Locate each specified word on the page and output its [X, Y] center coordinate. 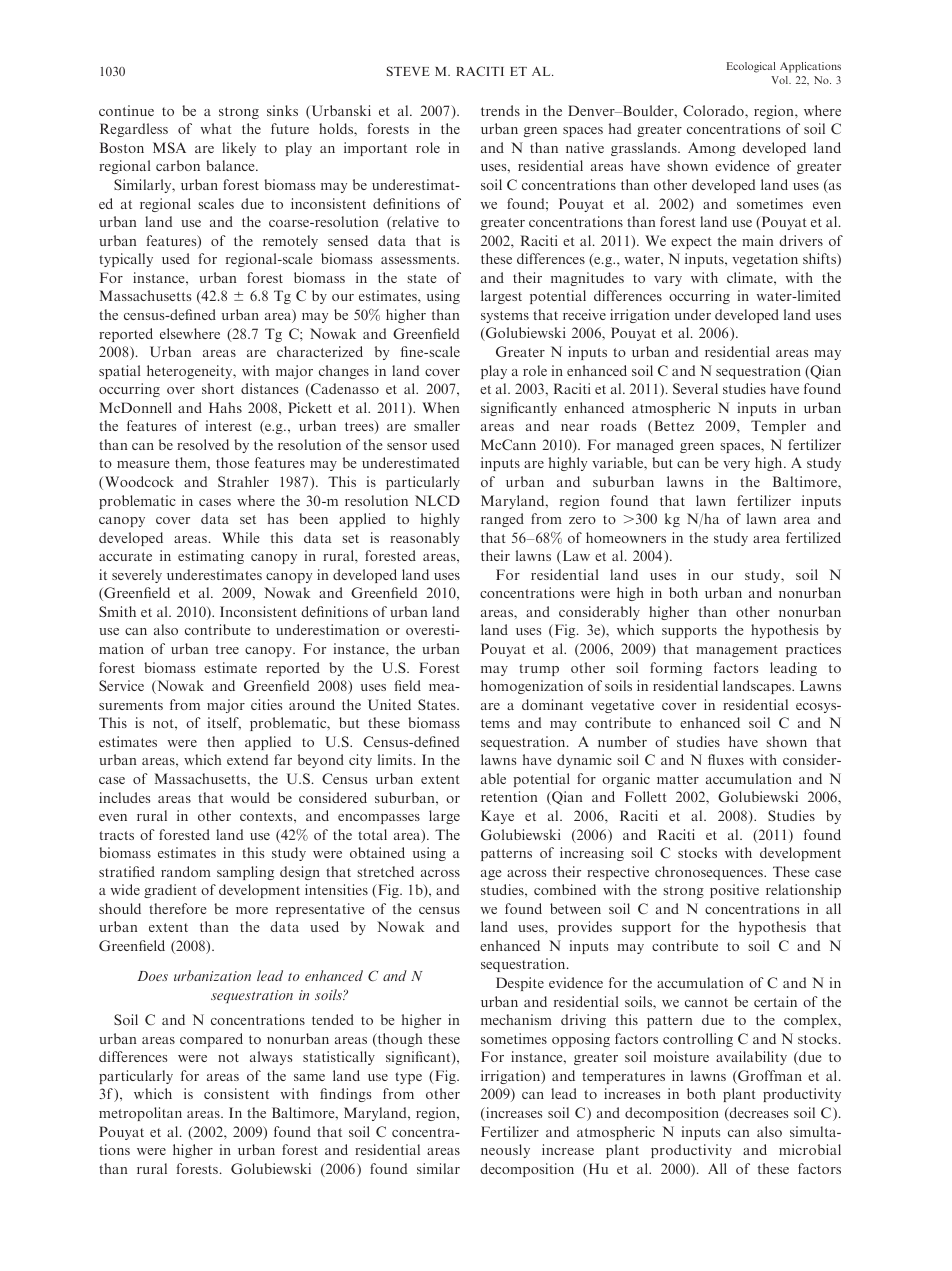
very [736, 466]
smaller [437, 425]
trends [500, 110]
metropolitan [140, 1114]
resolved [203, 444]
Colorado [714, 110]
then [221, 741]
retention [509, 796]
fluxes [726, 759]
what [216, 128]
